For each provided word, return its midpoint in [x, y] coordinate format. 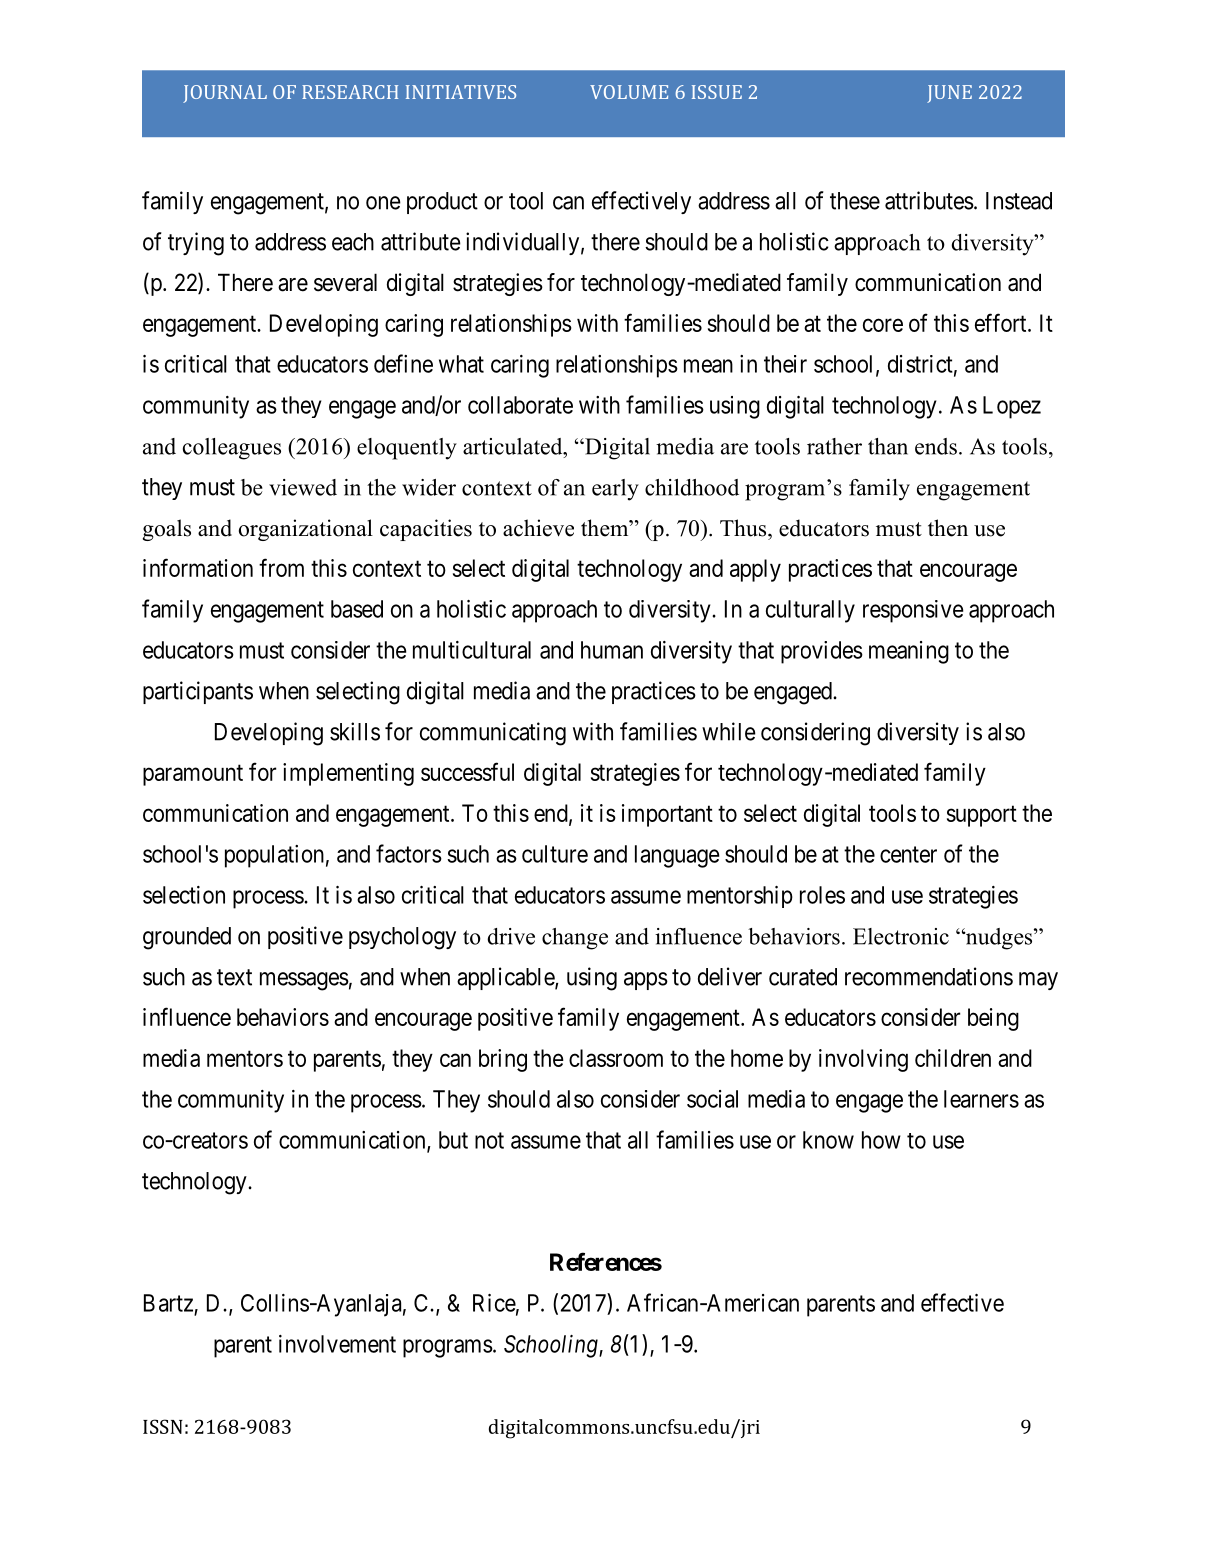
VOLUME [629, 92]
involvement [337, 1344]
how [881, 1140]
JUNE [949, 94]
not [489, 1140]
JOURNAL [225, 94]
